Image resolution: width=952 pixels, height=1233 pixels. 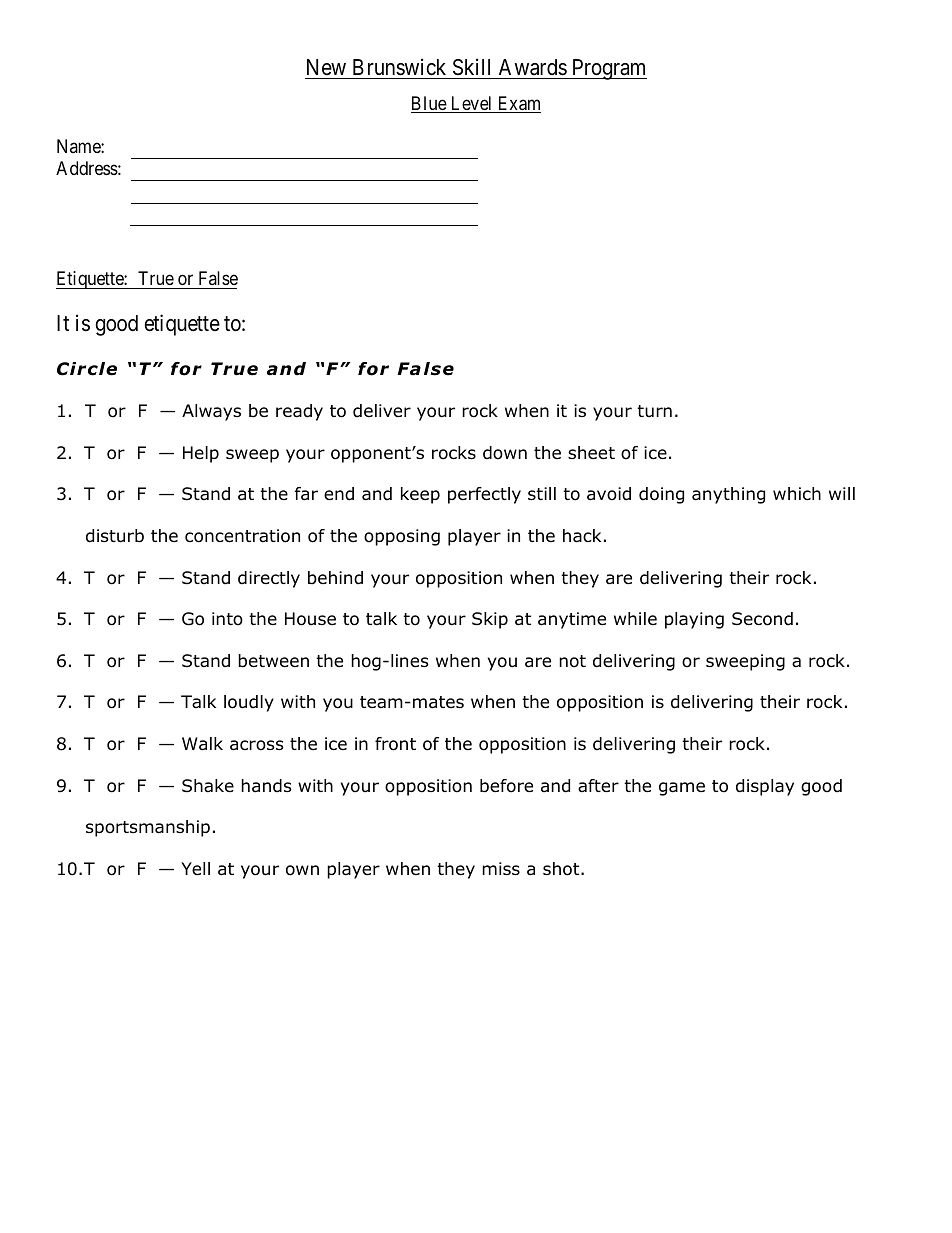 What do you see at coordinates (608, 69) in the screenshot?
I see `Program` at bounding box center [608, 69].
